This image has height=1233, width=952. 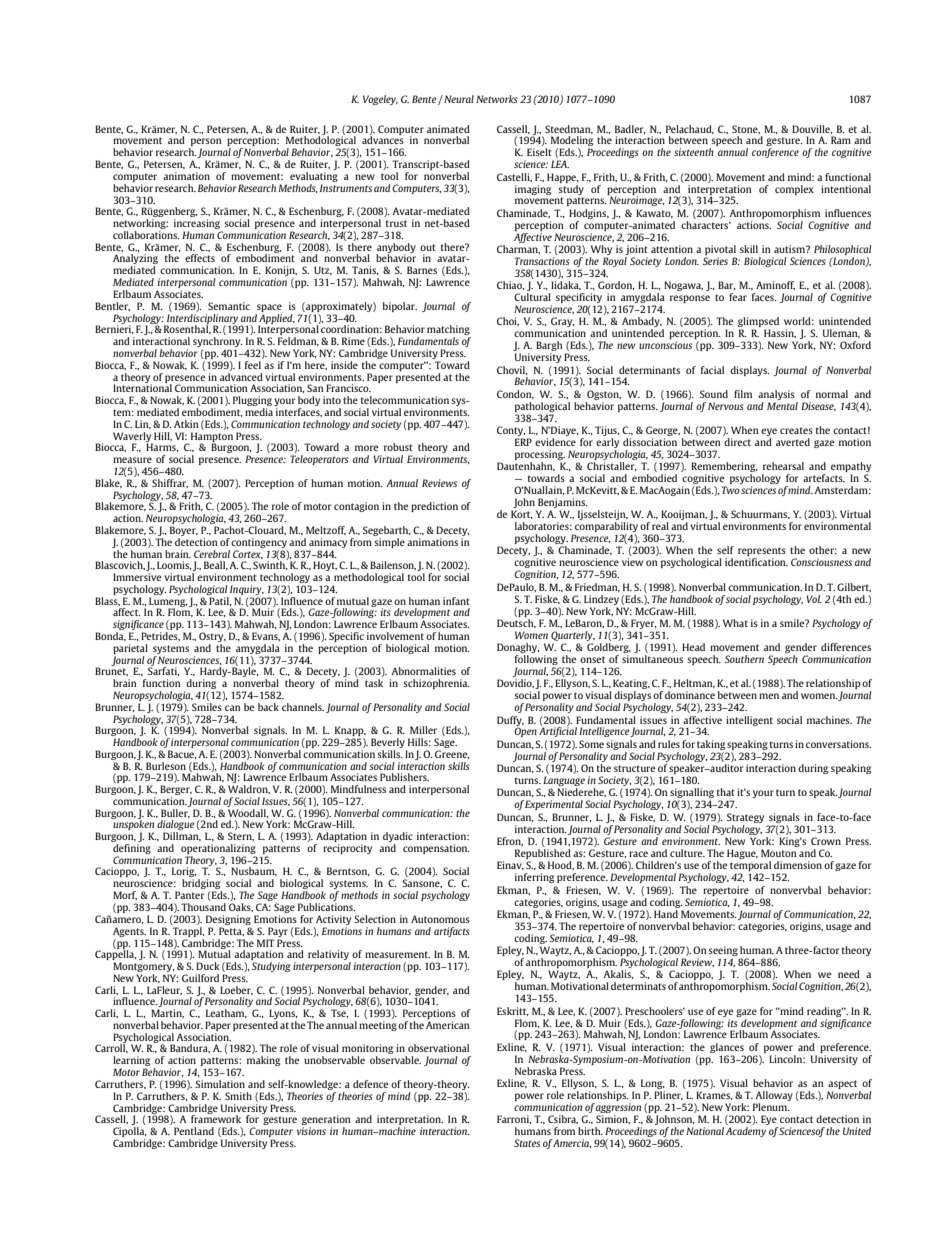 I want to click on evaluating, so click(x=314, y=177).
